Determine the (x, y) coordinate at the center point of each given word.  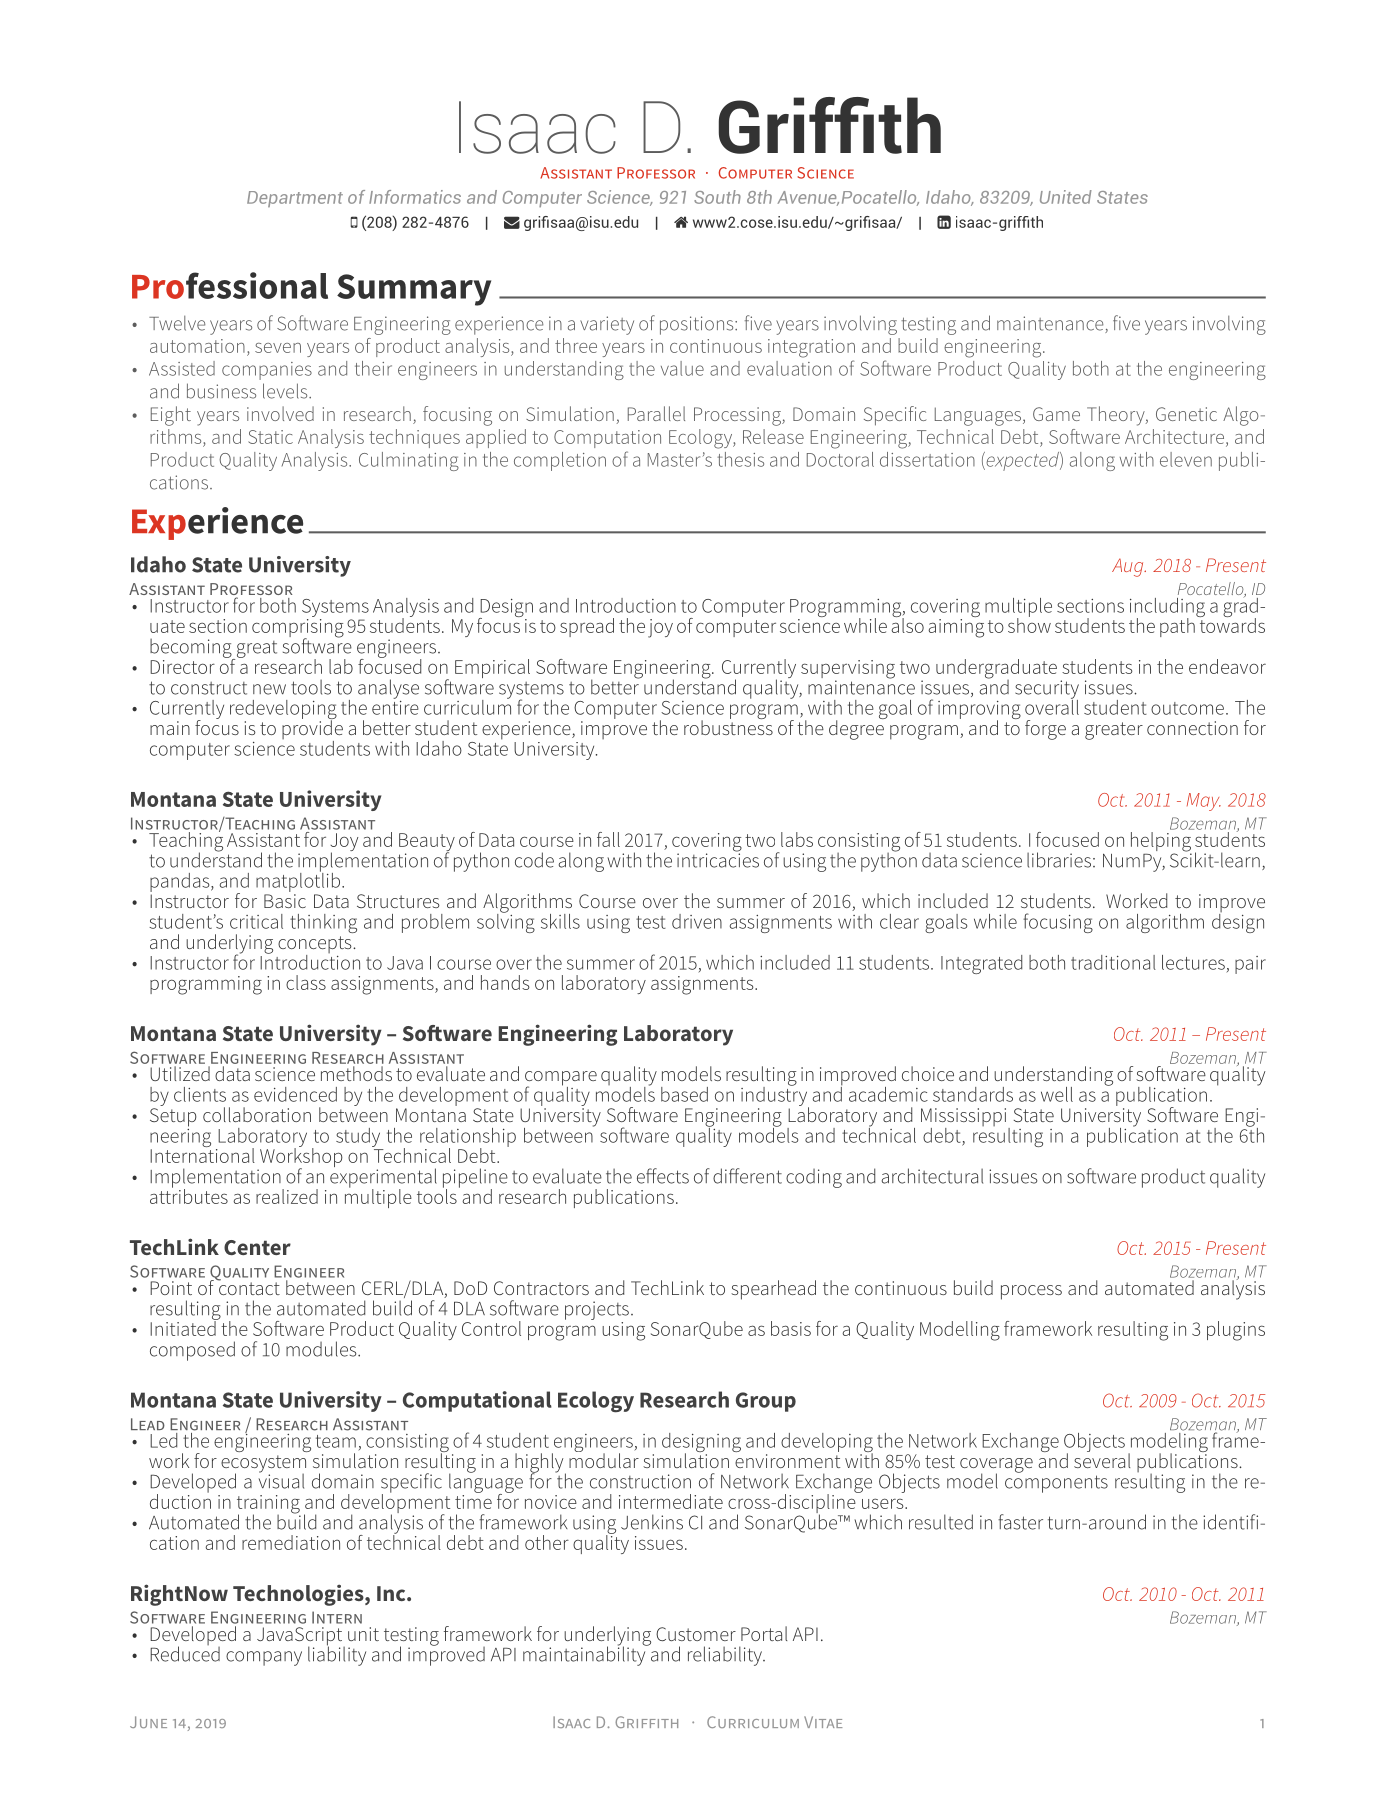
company (264, 1658)
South (717, 197)
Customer (696, 1634)
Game (1056, 414)
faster (1020, 1522)
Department (295, 199)
